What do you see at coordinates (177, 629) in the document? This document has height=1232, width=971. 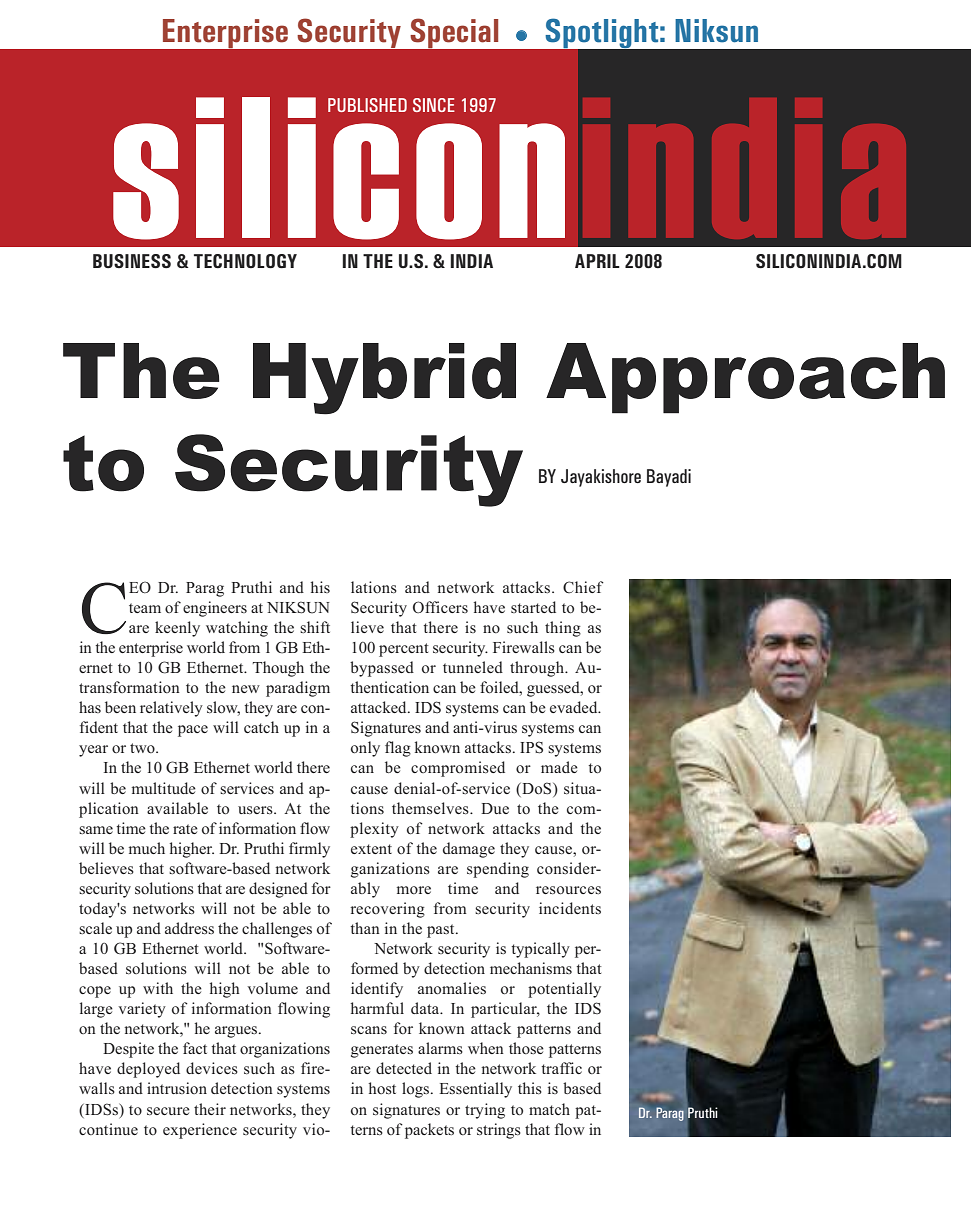 I see `keenly` at bounding box center [177, 629].
